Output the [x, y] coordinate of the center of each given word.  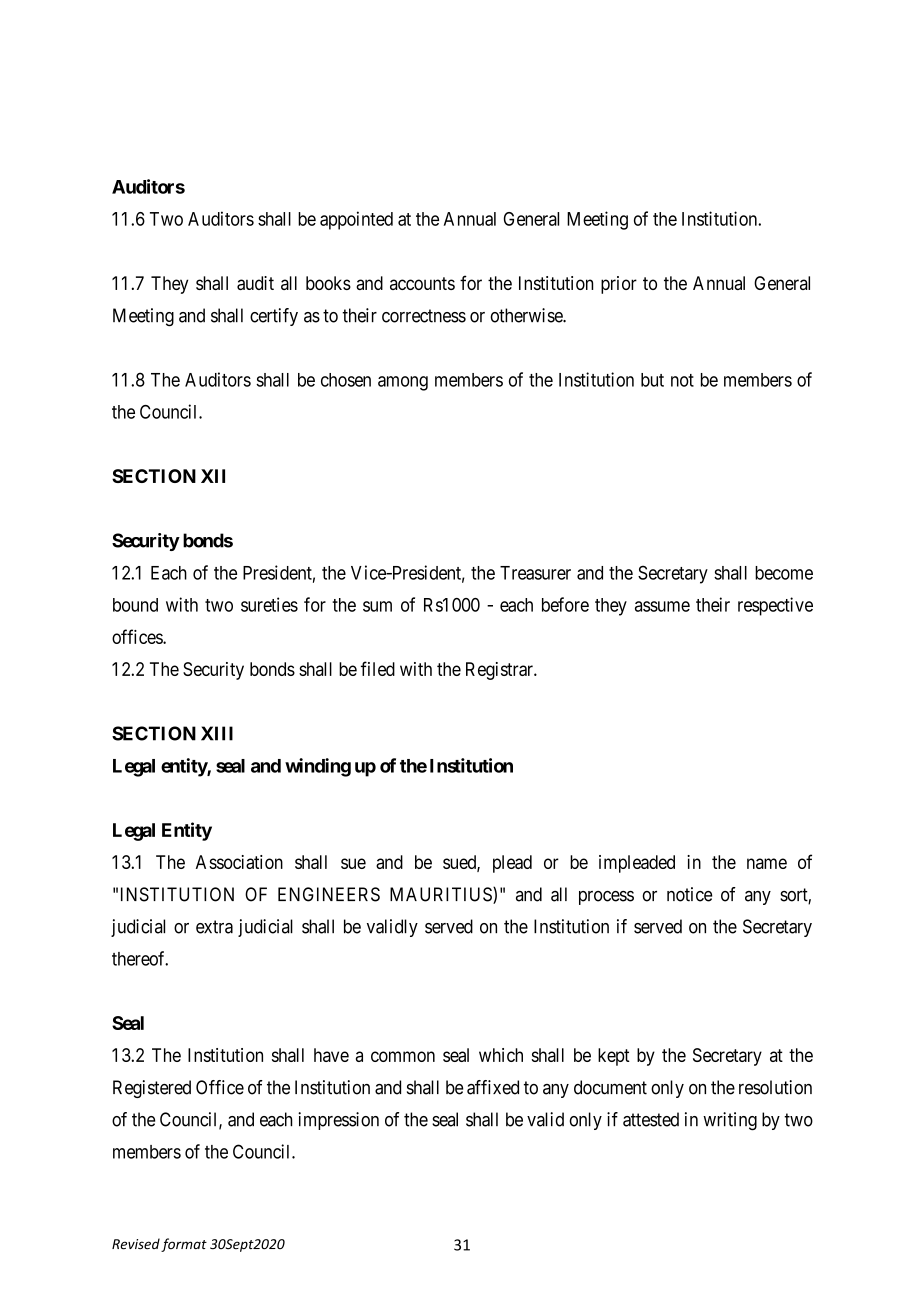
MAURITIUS [442, 895]
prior [619, 285]
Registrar [500, 671]
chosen [346, 380]
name [767, 863]
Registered [152, 1089]
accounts [422, 283]
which [501, 1055]
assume [662, 606]
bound [135, 605]
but [652, 380]
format [184, 1245]
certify [274, 317]
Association [239, 862]
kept [614, 1057]
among [403, 383]
